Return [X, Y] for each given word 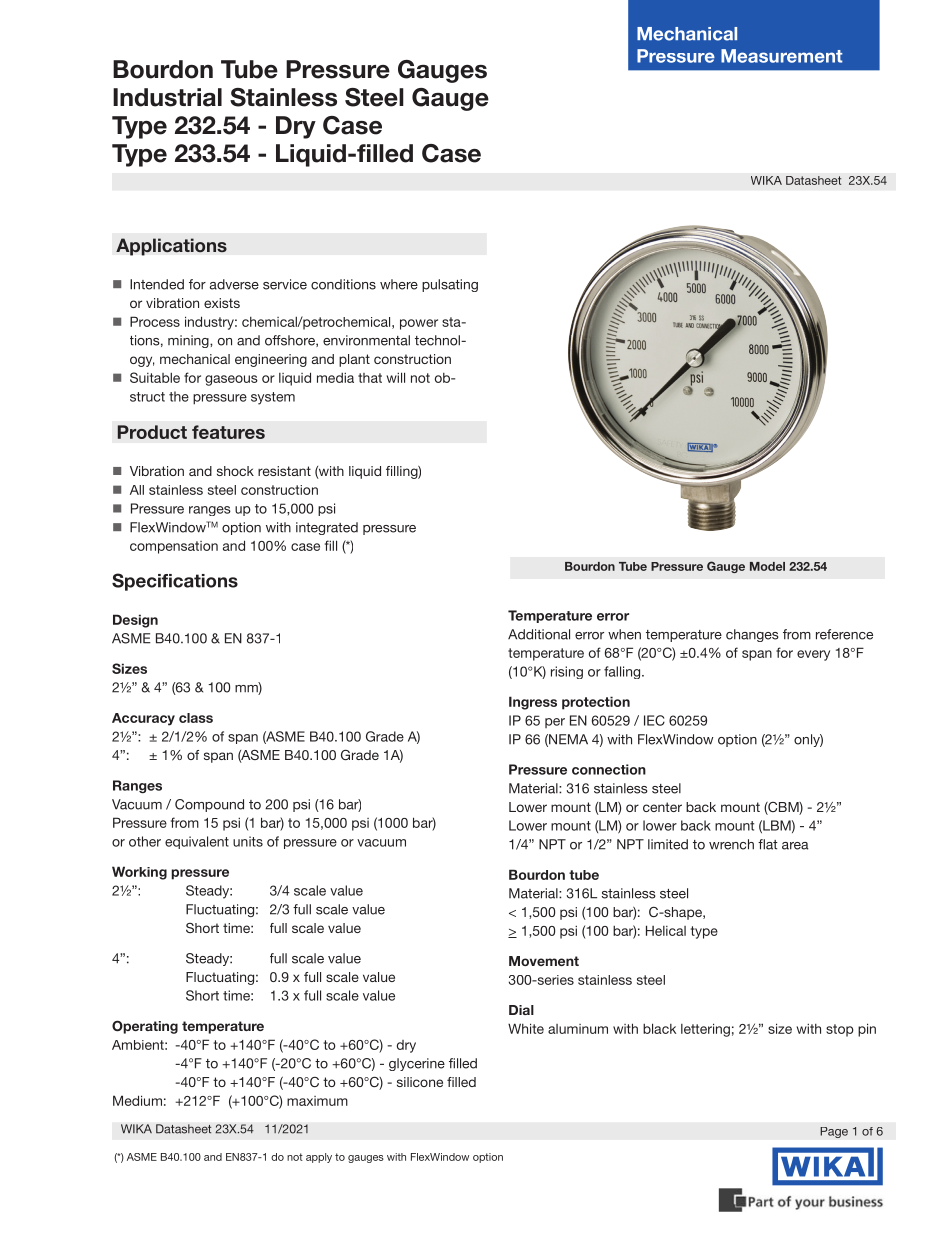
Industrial [167, 97]
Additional [539, 634]
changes [752, 635]
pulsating [450, 285]
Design [135, 621]
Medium [137, 1100]
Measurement [782, 56]
